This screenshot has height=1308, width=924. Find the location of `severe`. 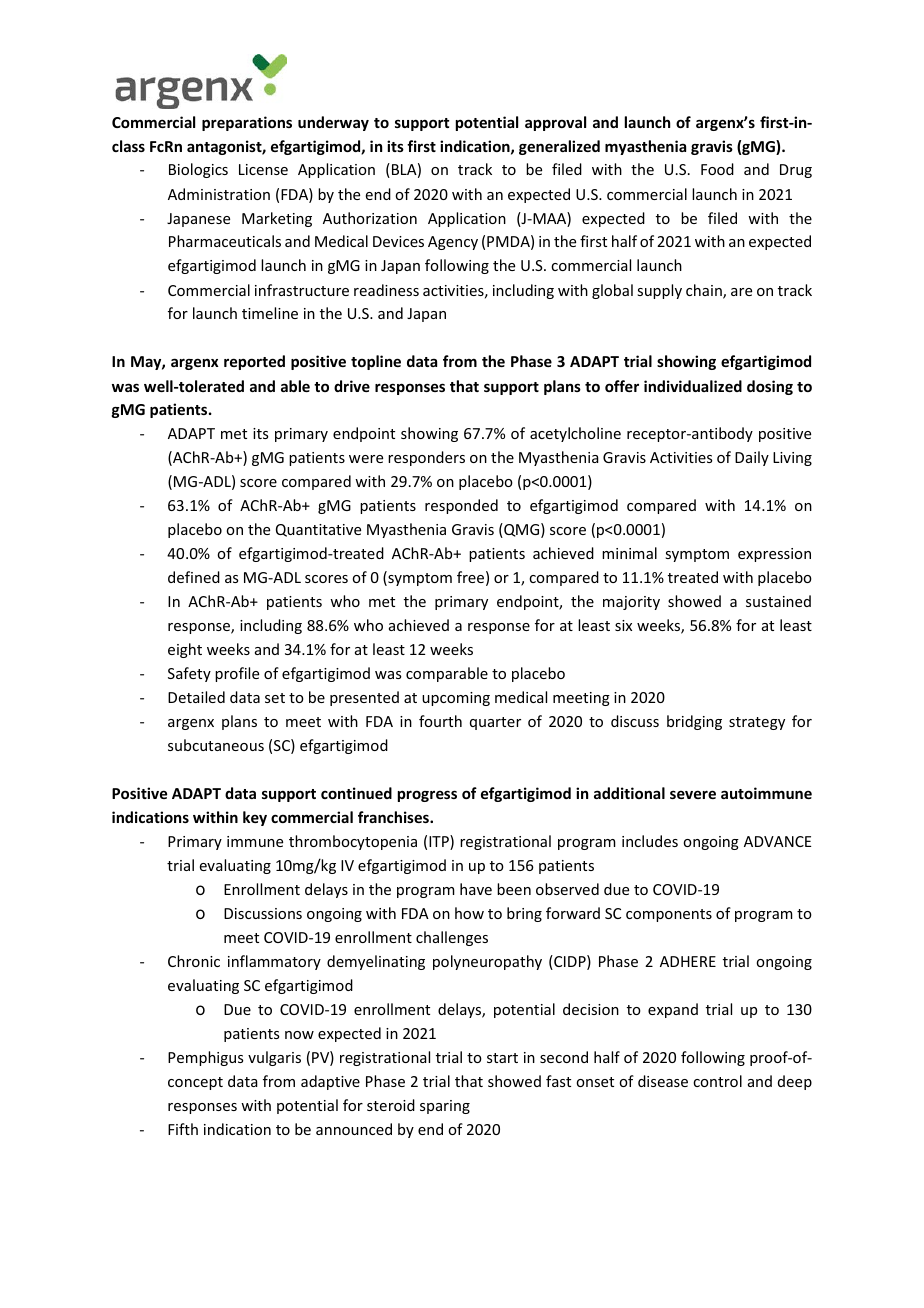

severe is located at coordinates (693, 794).
